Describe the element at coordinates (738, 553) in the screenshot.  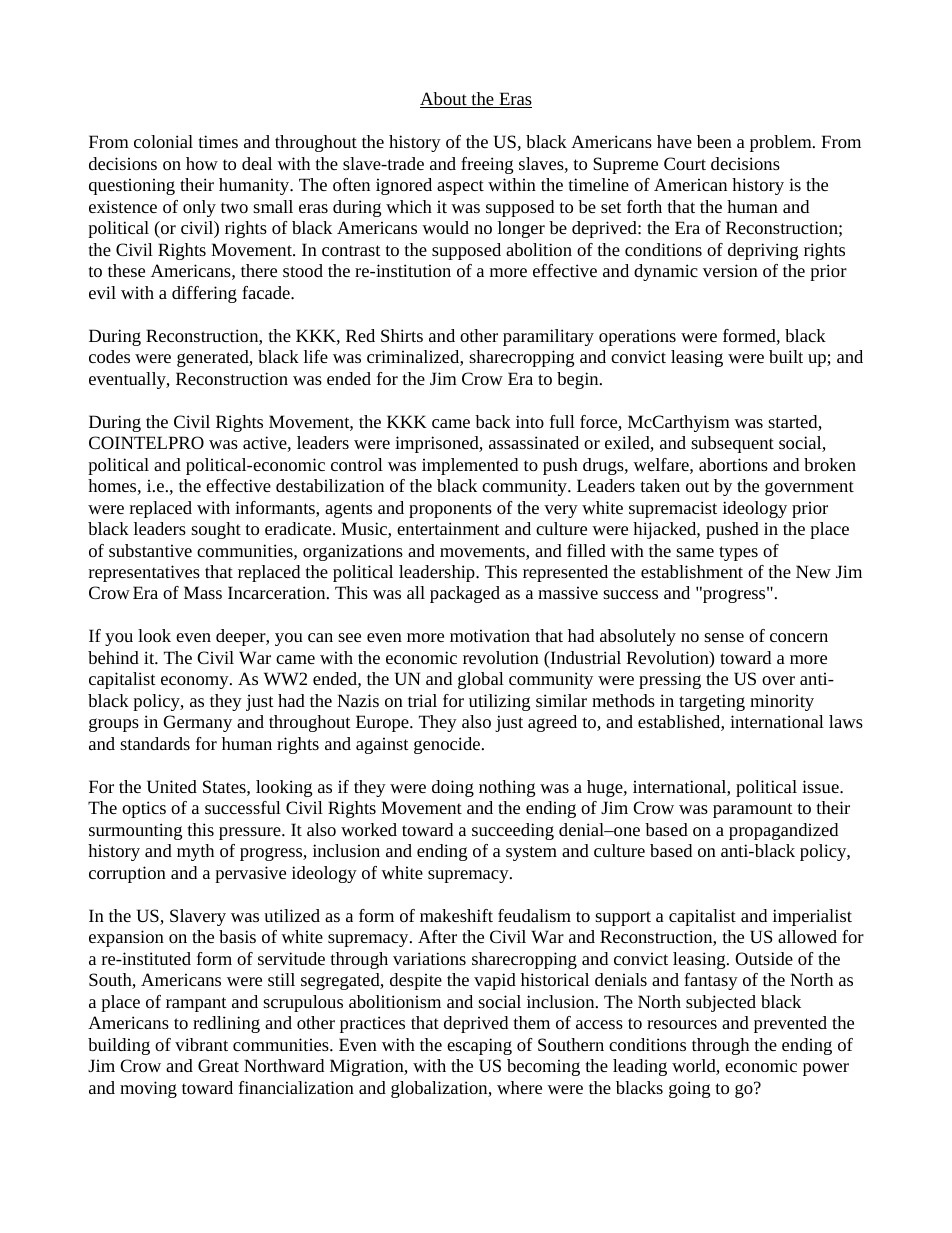
I see `types` at that location.
